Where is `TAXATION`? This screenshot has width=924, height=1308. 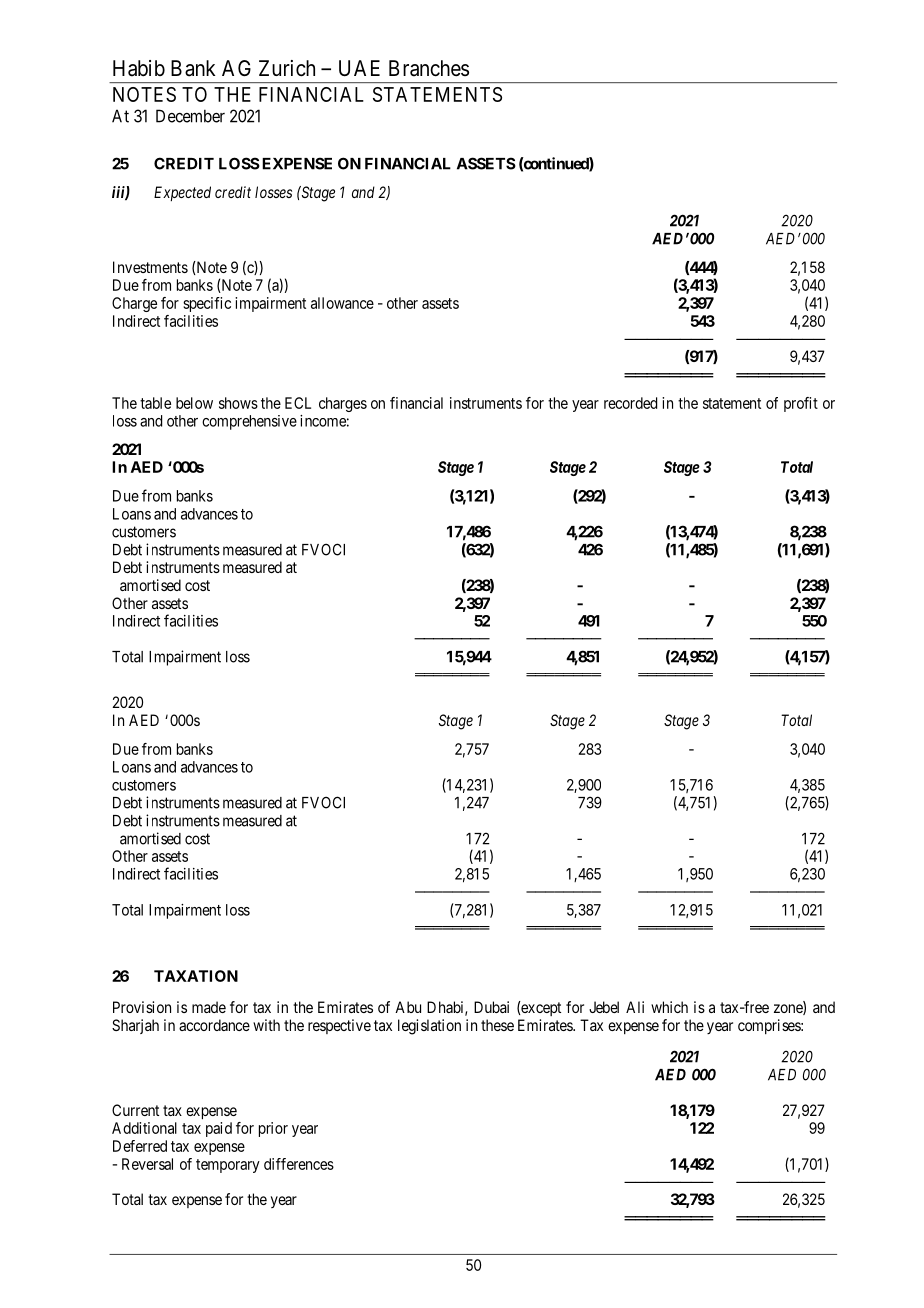 TAXATION is located at coordinates (196, 976).
